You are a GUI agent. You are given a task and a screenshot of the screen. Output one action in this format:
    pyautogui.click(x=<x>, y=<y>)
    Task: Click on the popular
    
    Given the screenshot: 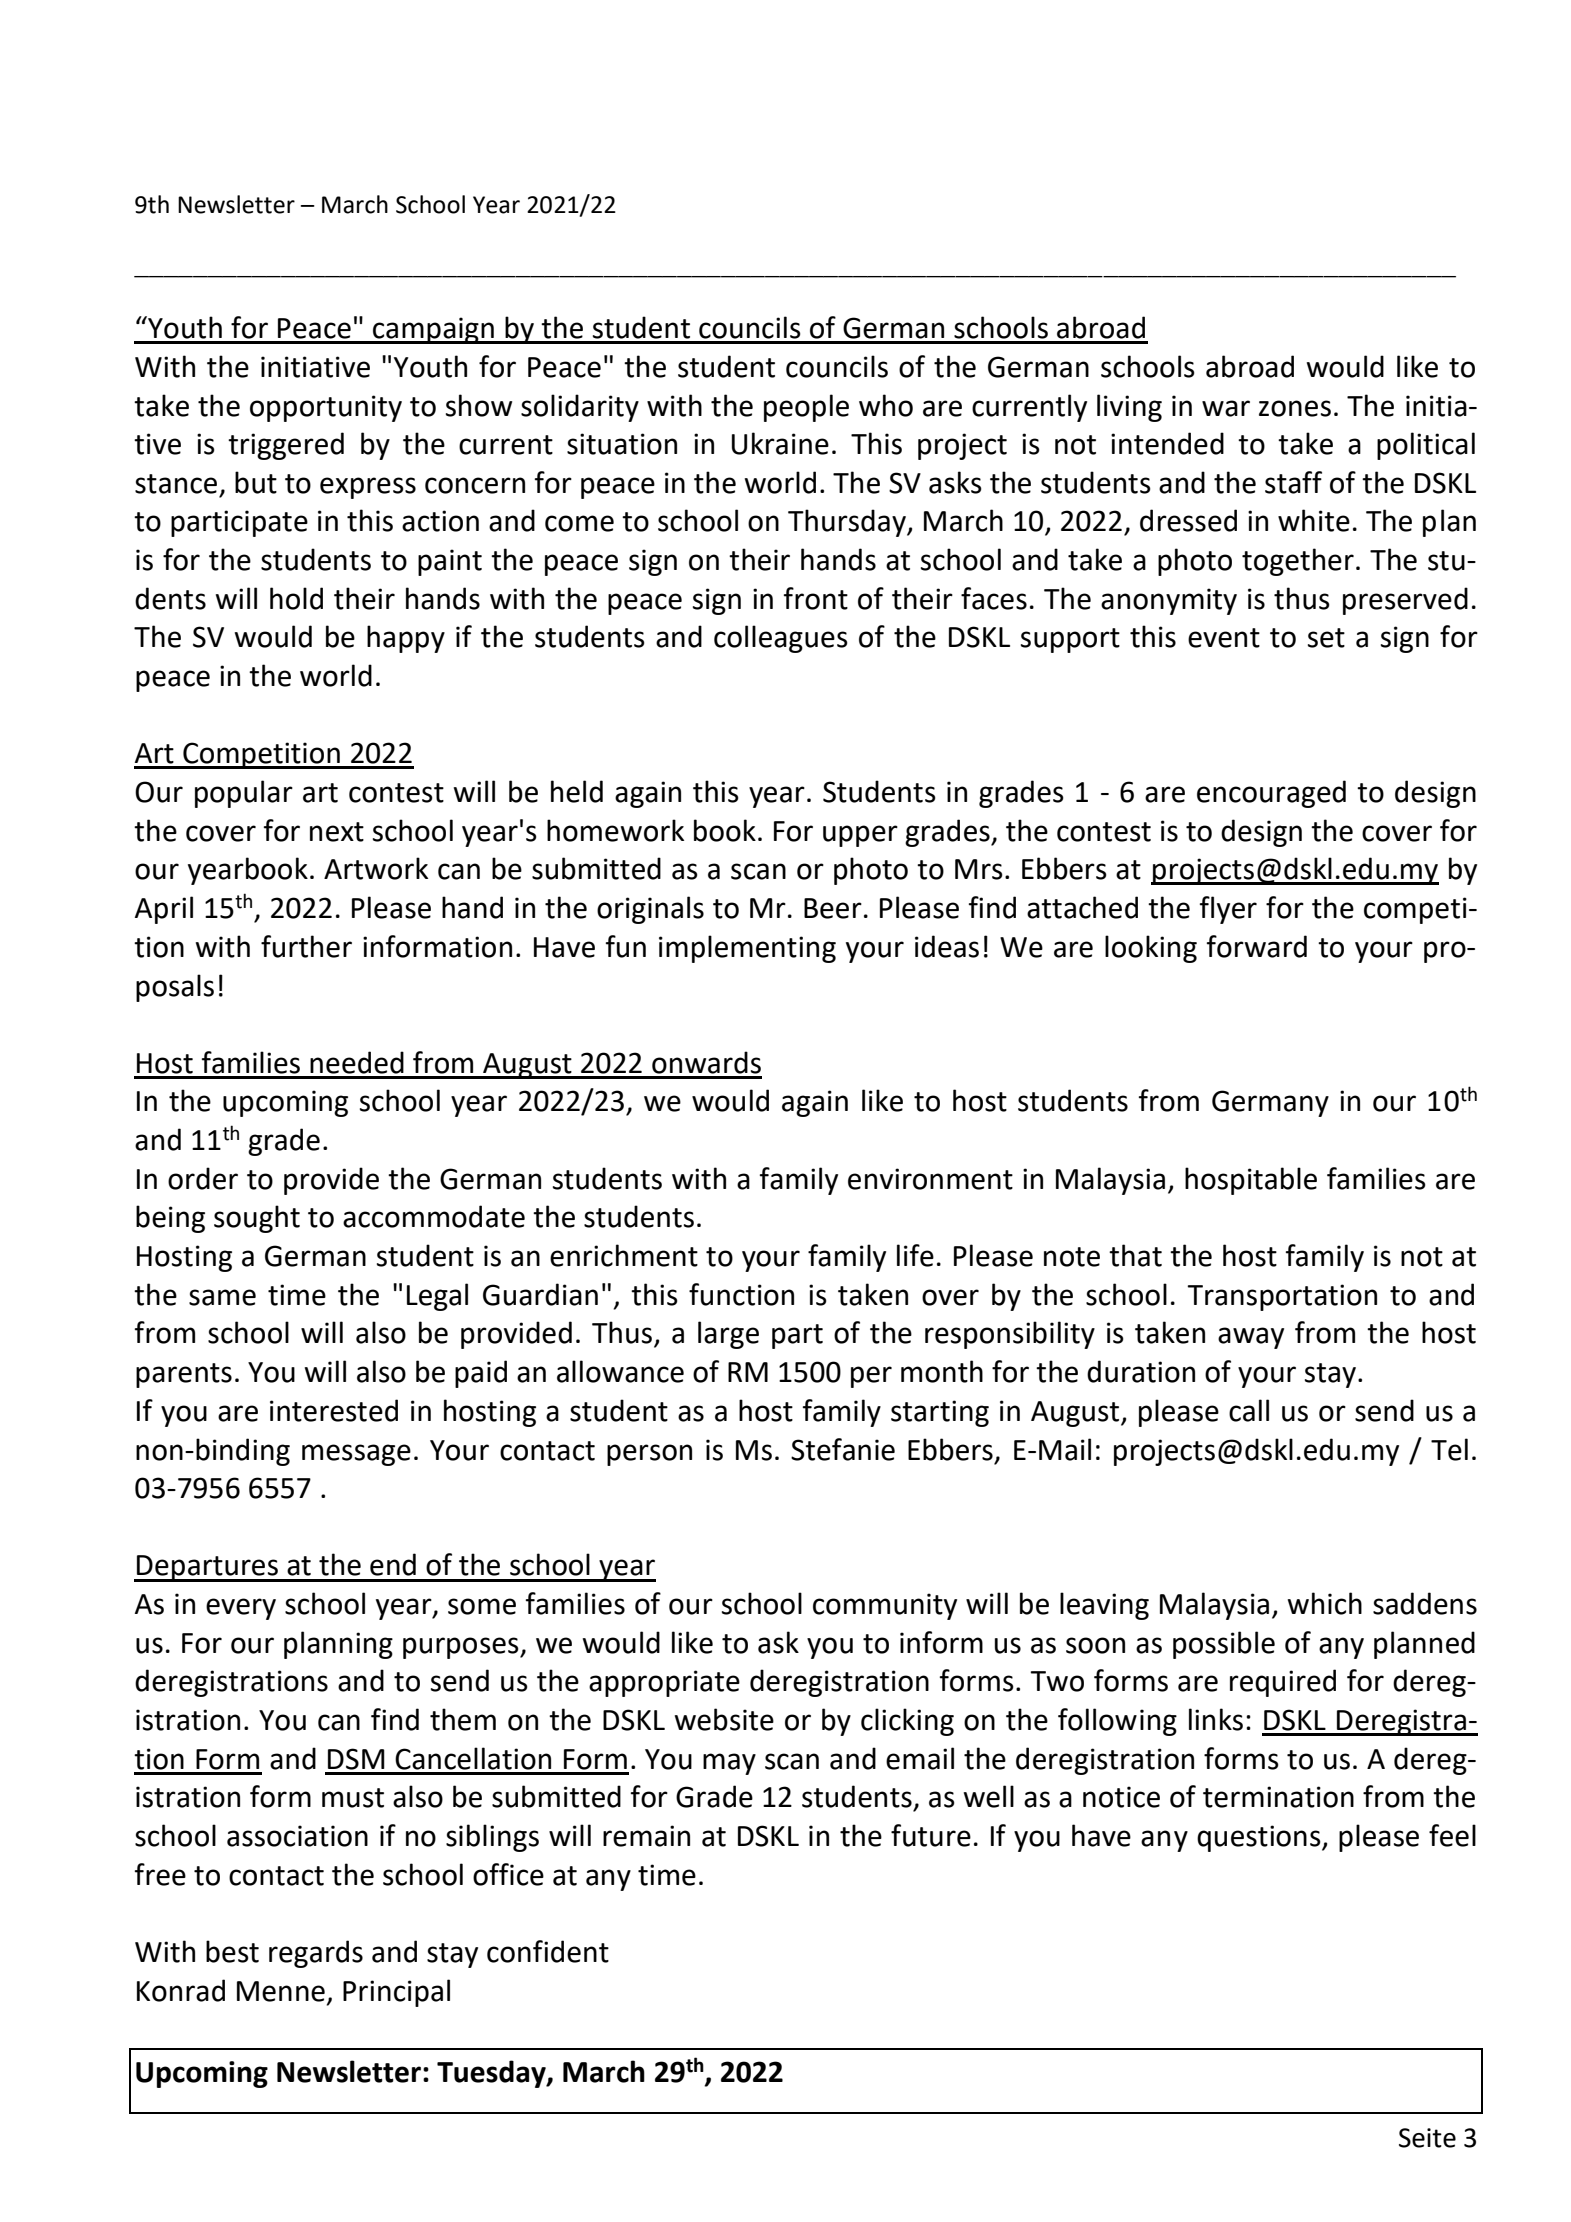 What is the action you would take?
    pyautogui.click(x=244, y=794)
